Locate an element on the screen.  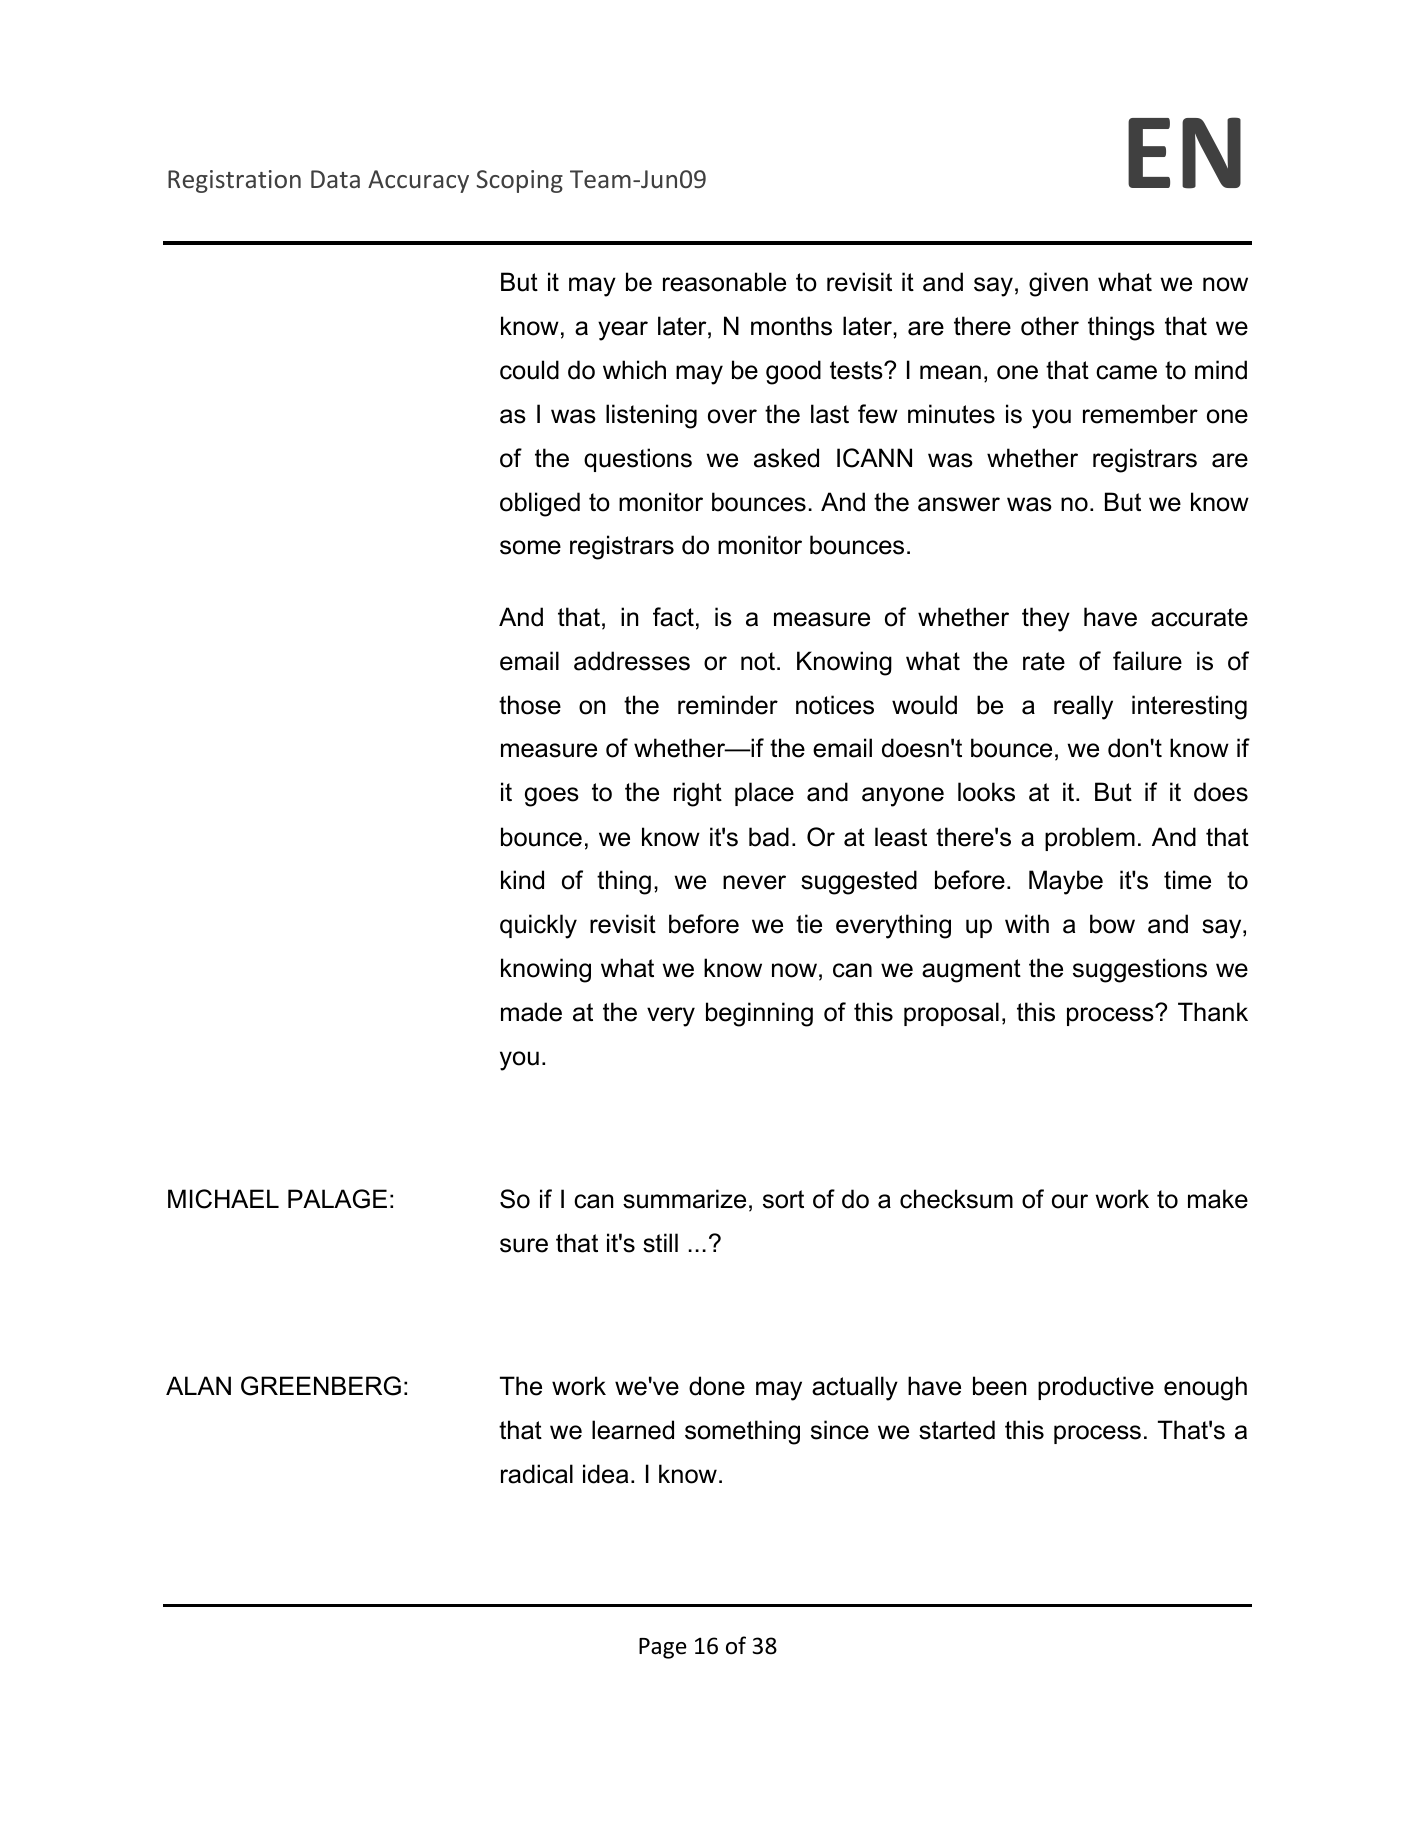
Data is located at coordinates (335, 179).
